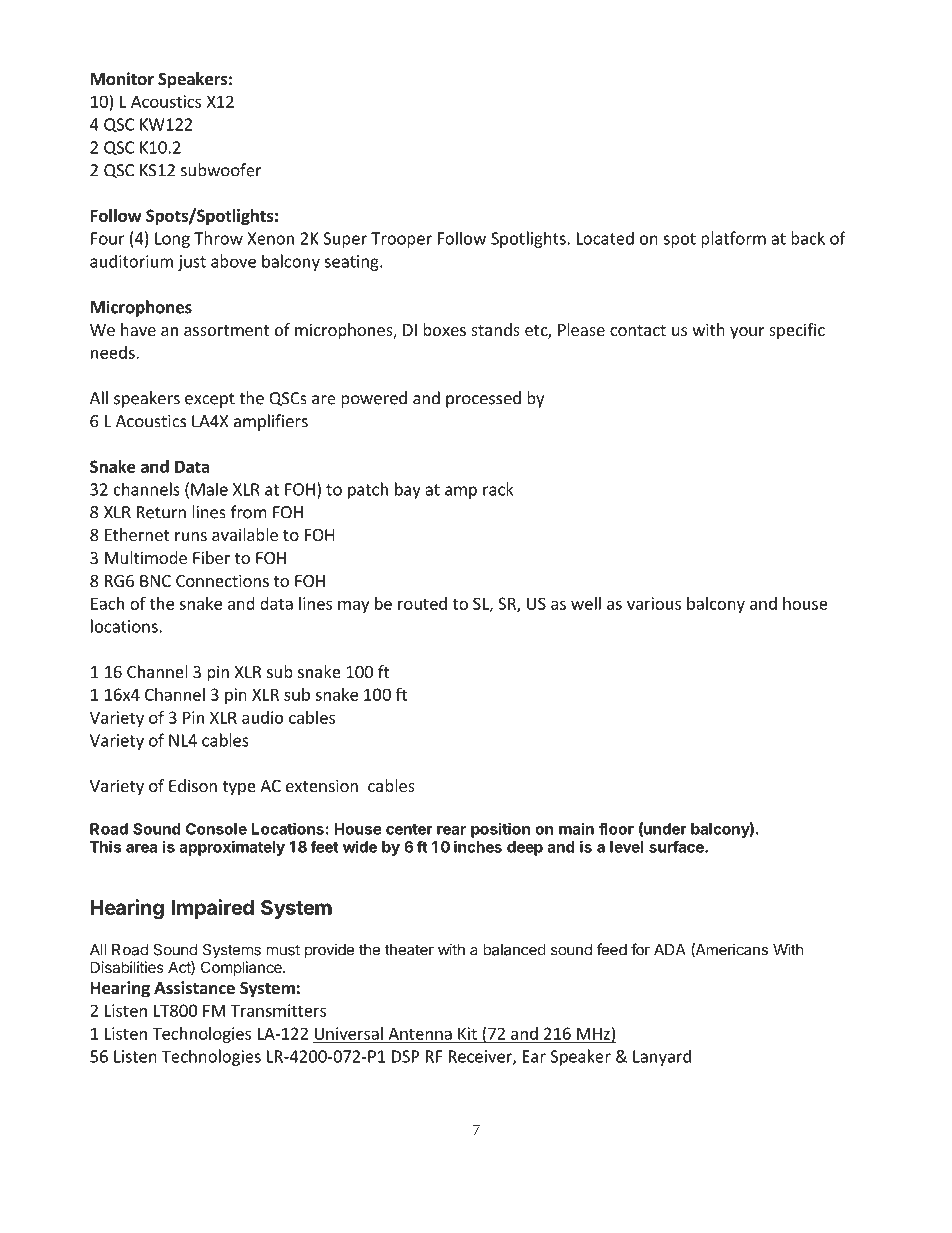 The image size is (952, 1233). What do you see at coordinates (122, 79) in the page?
I see `Monitor` at bounding box center [122, 79].
